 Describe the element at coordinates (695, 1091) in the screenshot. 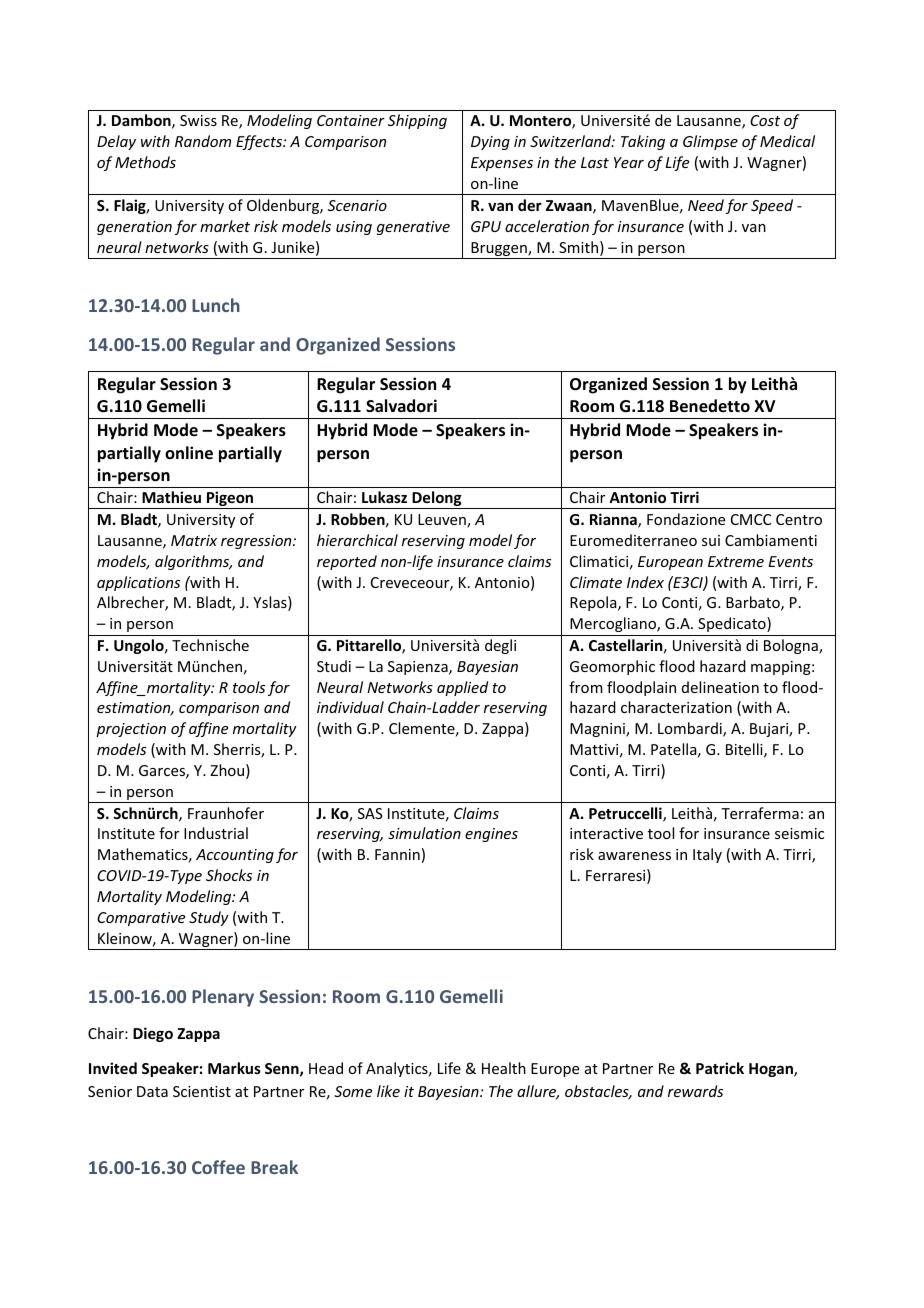

I see `rewards` at that location.
